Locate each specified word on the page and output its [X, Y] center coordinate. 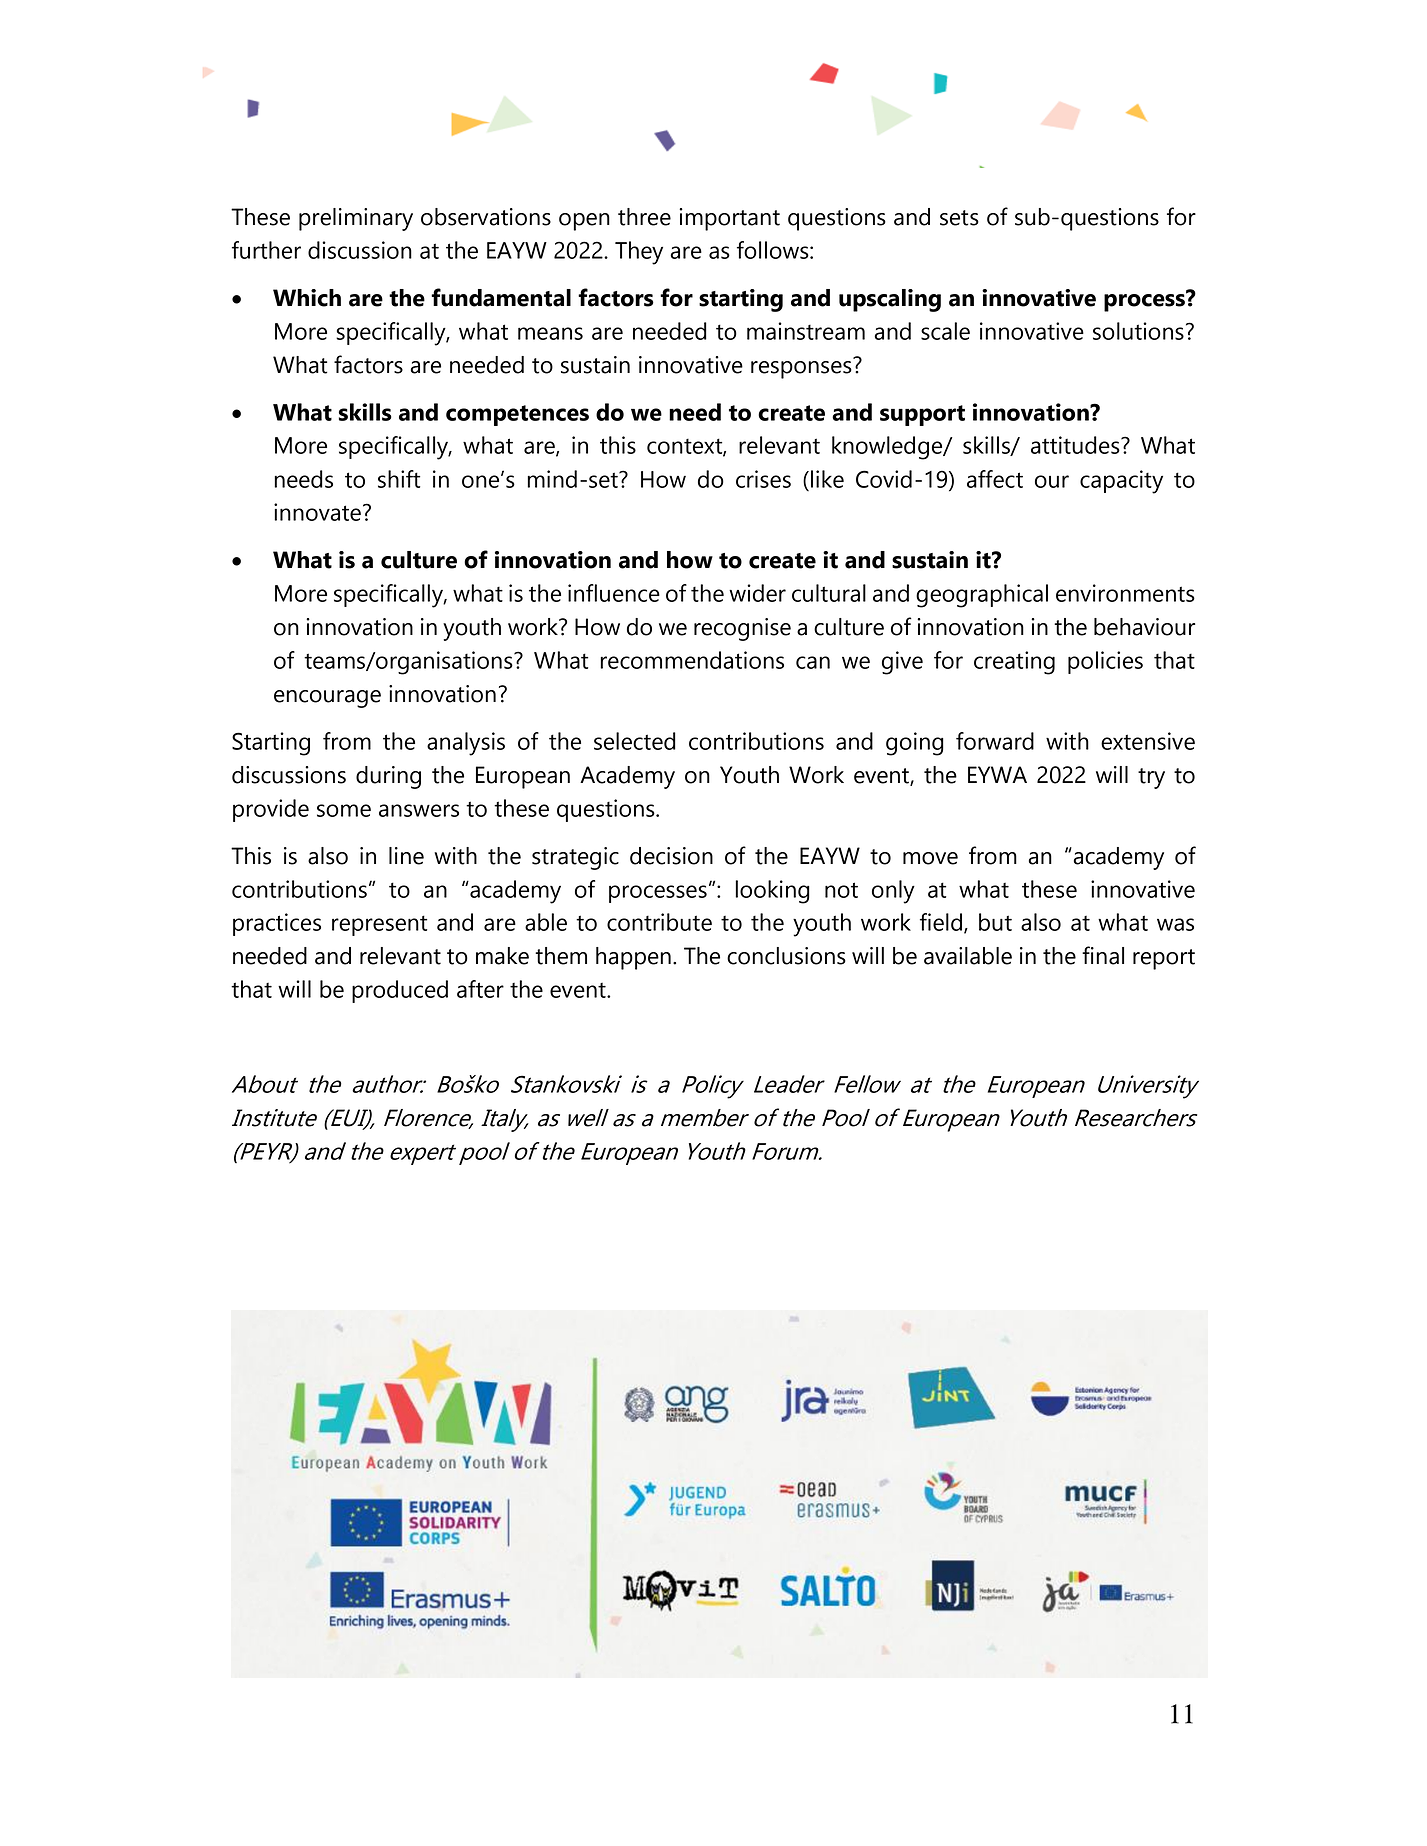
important [729, 219]
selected [635, 741]
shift [399, 479]
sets [959, 218]
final [1103, 955]
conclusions [786, 956]
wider [757, 593]
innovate [317, 512]
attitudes [1076, 445]
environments [1125, 593]
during [388, 777]
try [1151, 778]
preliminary [356, 219]
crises [763, 479]
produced [400, 991]
